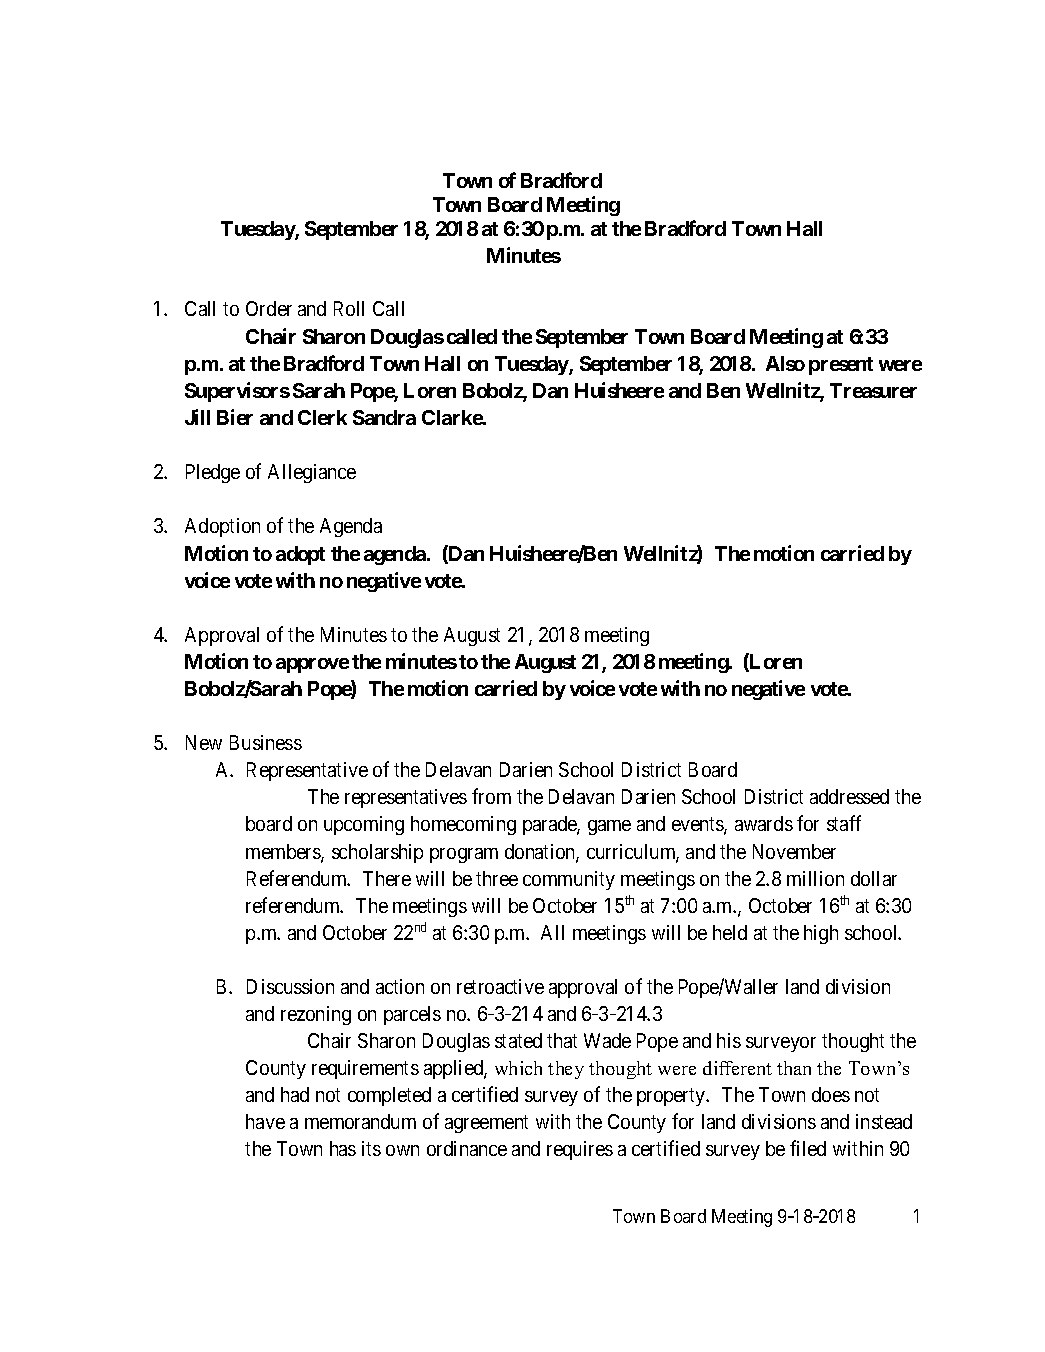 This page has height=1352, width=1045. Describe the element at coordinates (269, 308) in the page. I see `Order` at that location.
